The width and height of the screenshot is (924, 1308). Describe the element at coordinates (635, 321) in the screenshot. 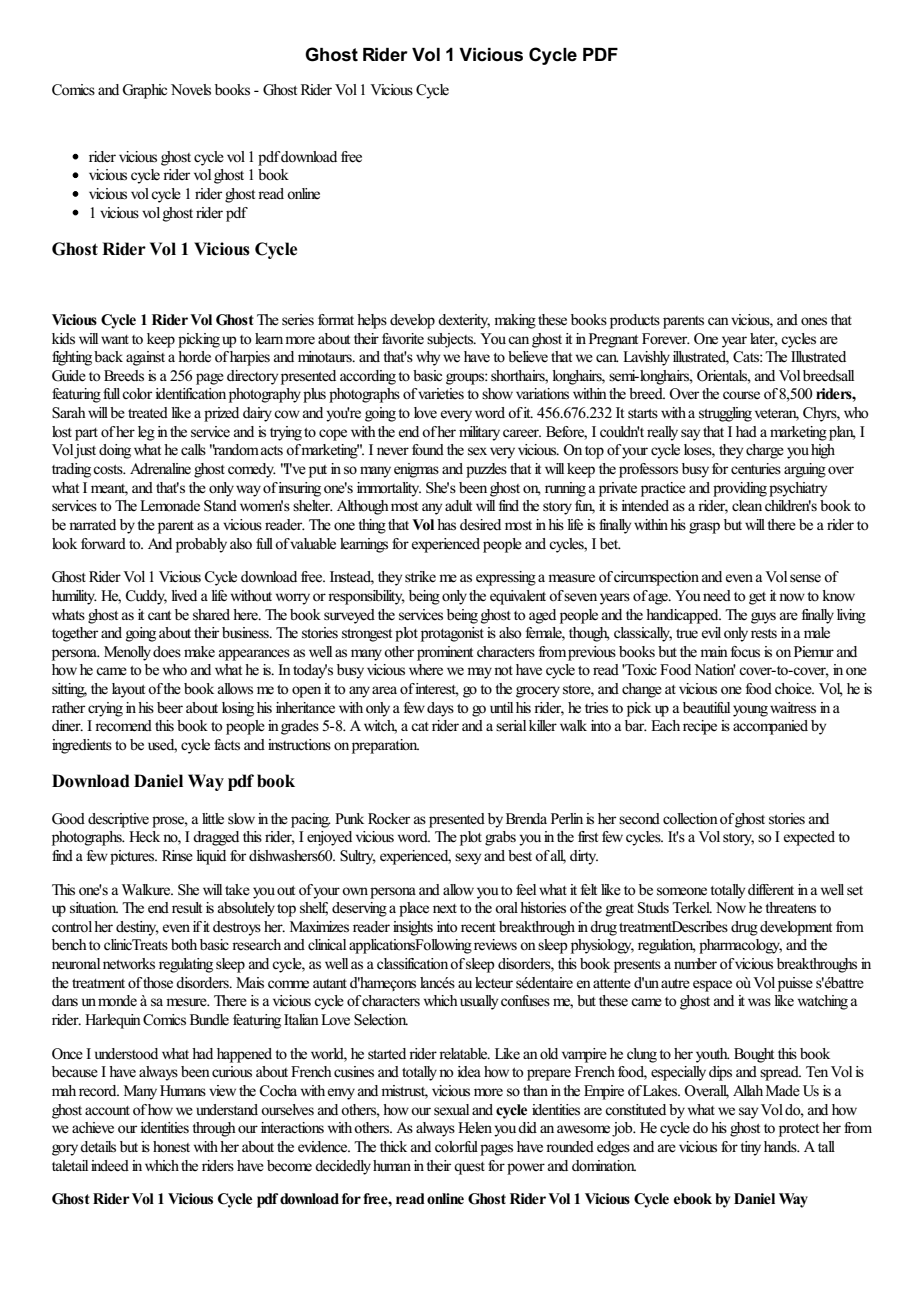

I see `products` at that location.
